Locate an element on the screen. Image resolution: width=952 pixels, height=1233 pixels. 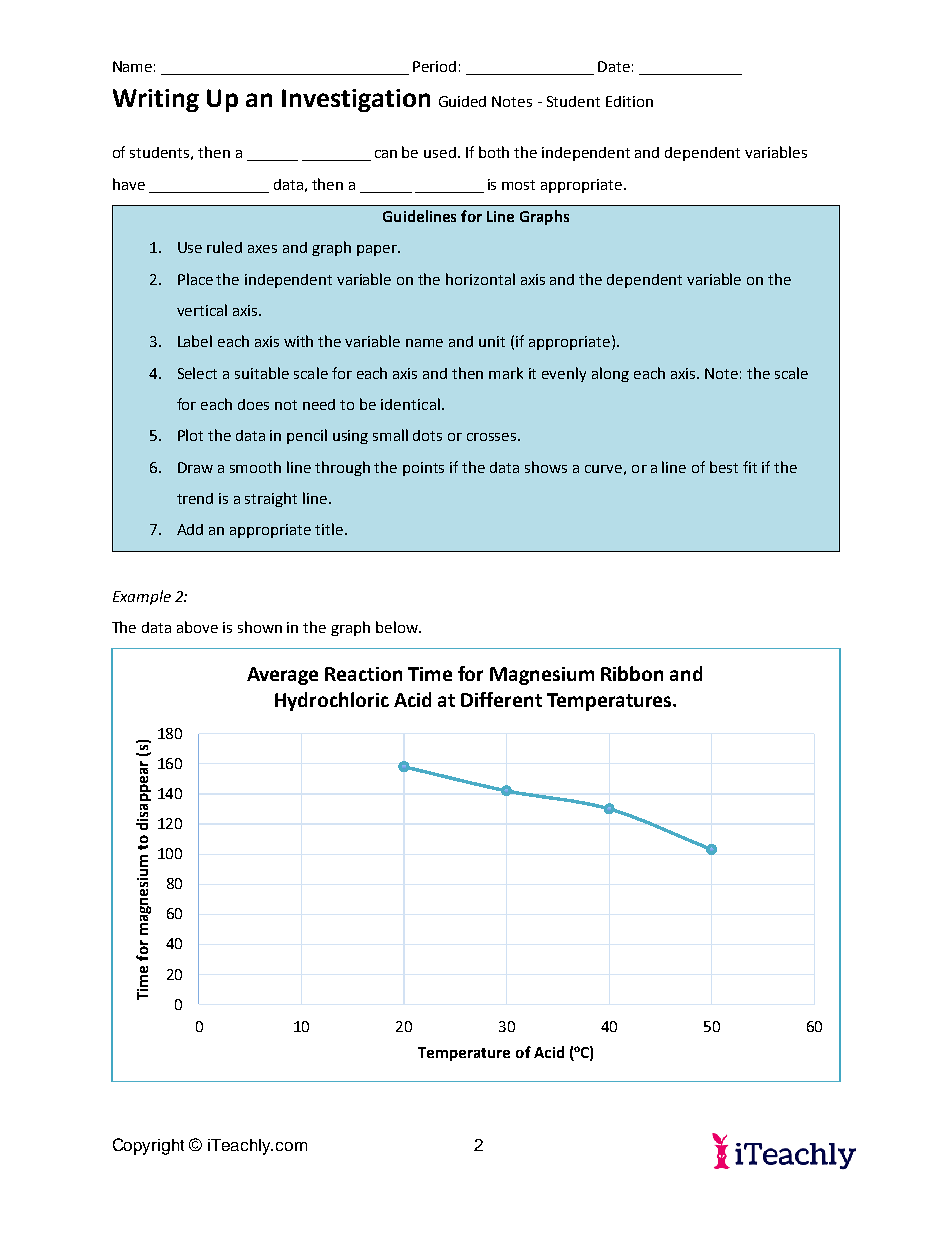
used is located at coordinates (440, 152).
